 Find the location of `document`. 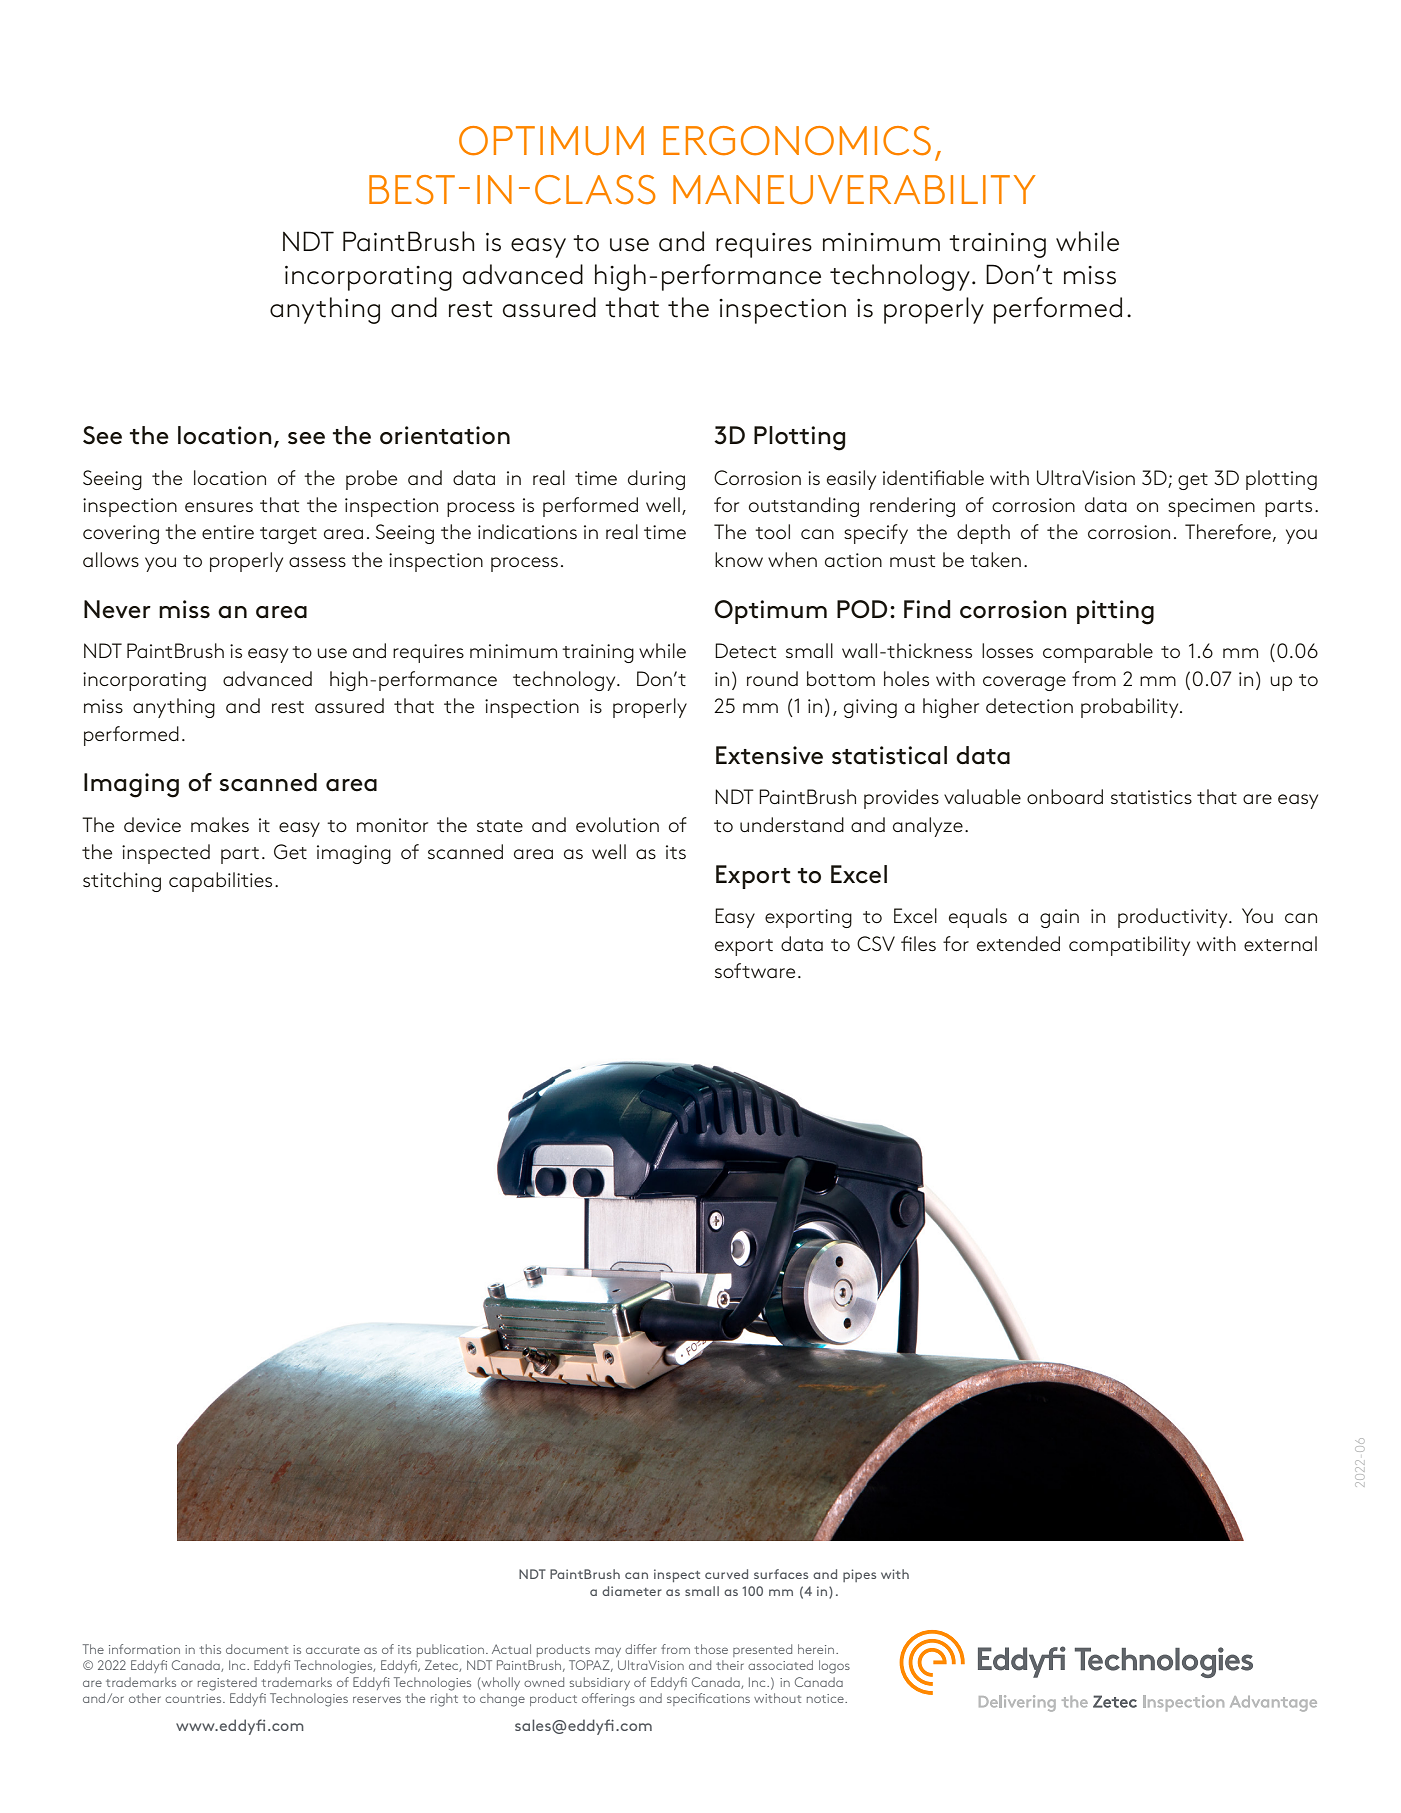

document is located at coordinates (257, 1649).
